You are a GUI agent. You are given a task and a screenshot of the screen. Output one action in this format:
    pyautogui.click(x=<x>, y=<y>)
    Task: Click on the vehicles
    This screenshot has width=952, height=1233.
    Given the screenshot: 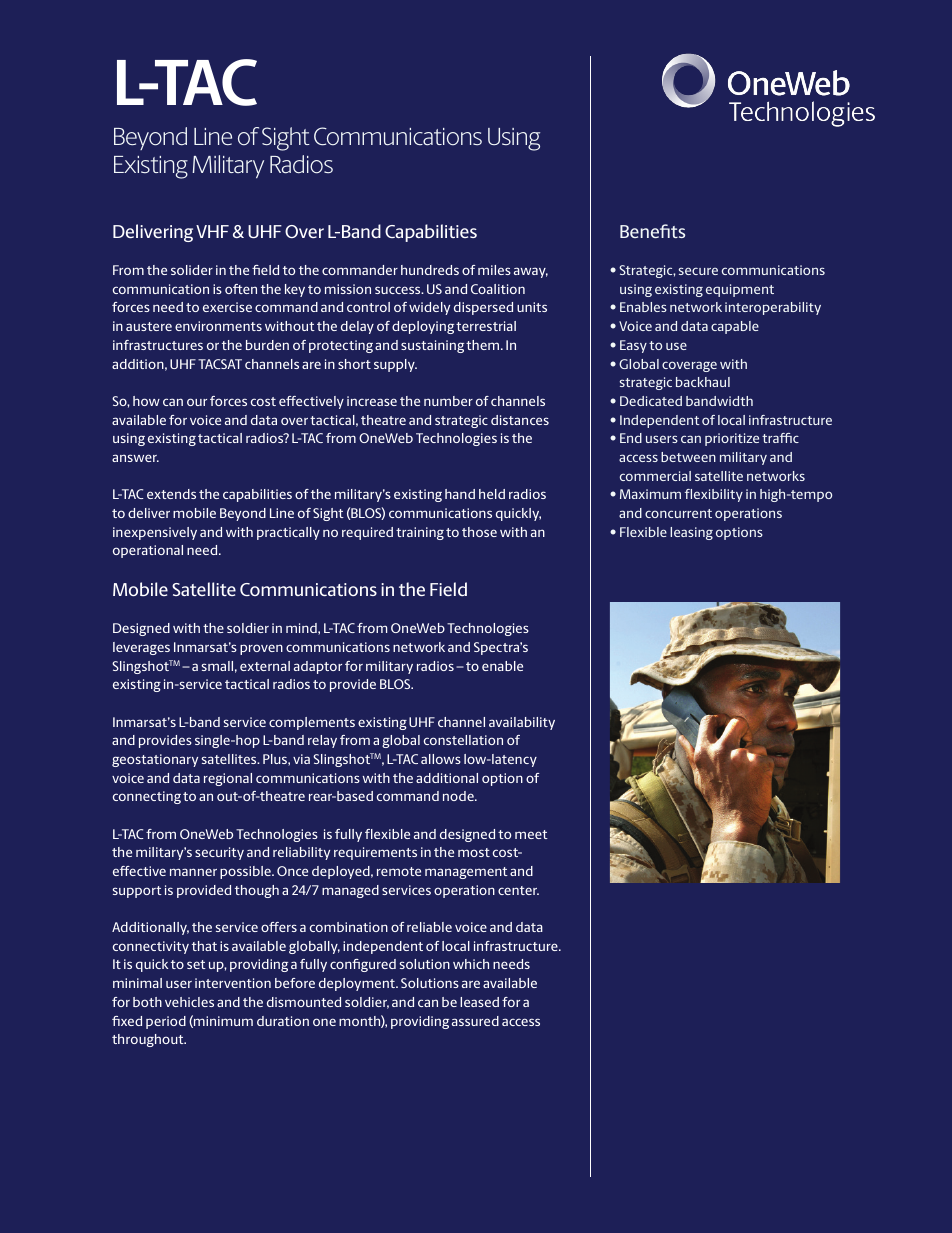 What is the action you would take?
    pyautogui.click(x=189, y=1002)
